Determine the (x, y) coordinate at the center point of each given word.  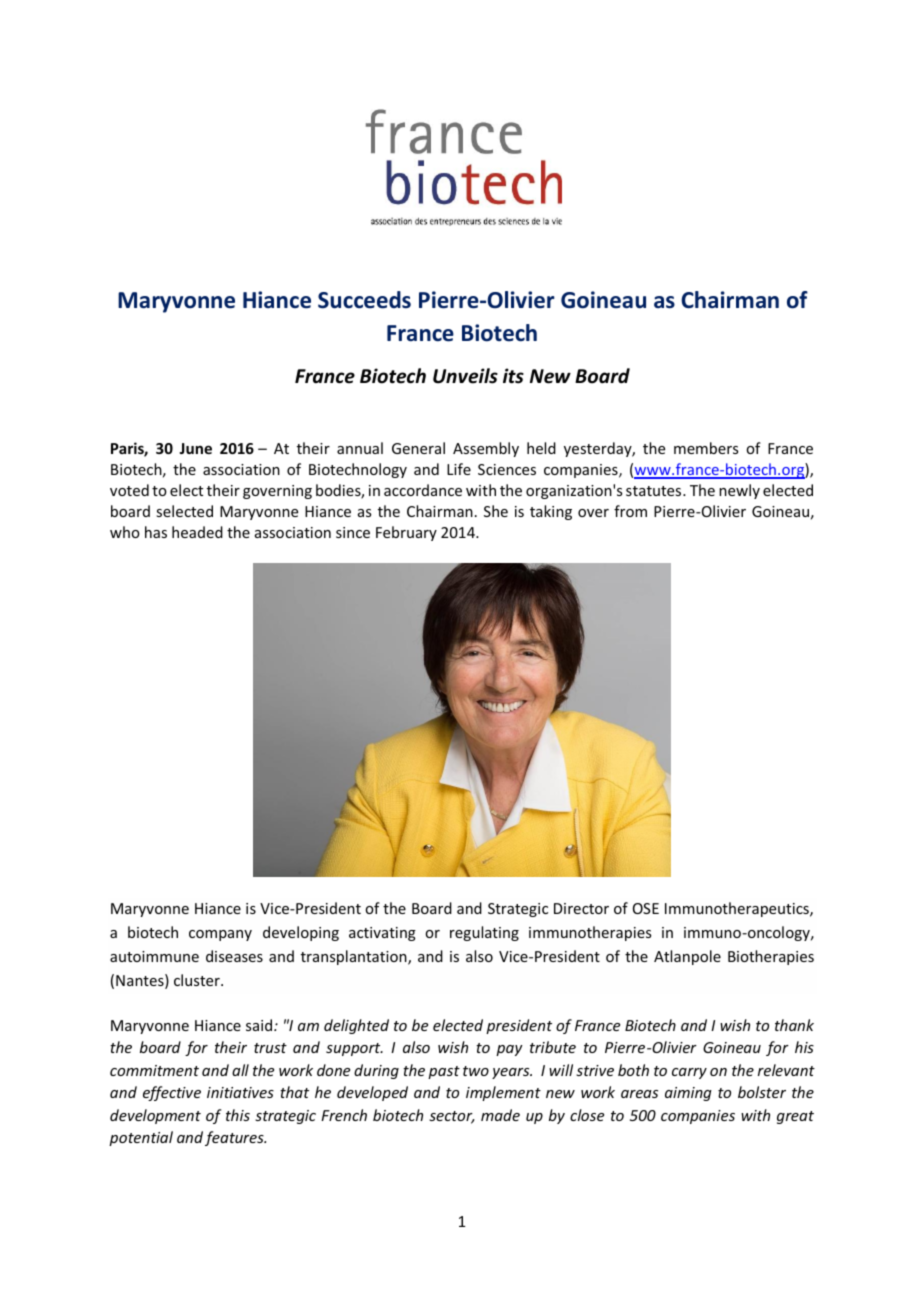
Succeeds (364, 300)
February (406, 533)
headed (197, 532)
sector (452, 1117)
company (220, 935)
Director (581, 908)
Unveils (465, 376)
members (706, 448)
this (238, 1115)
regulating (484, 933)
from (630, 511)
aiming (688, 1094)
